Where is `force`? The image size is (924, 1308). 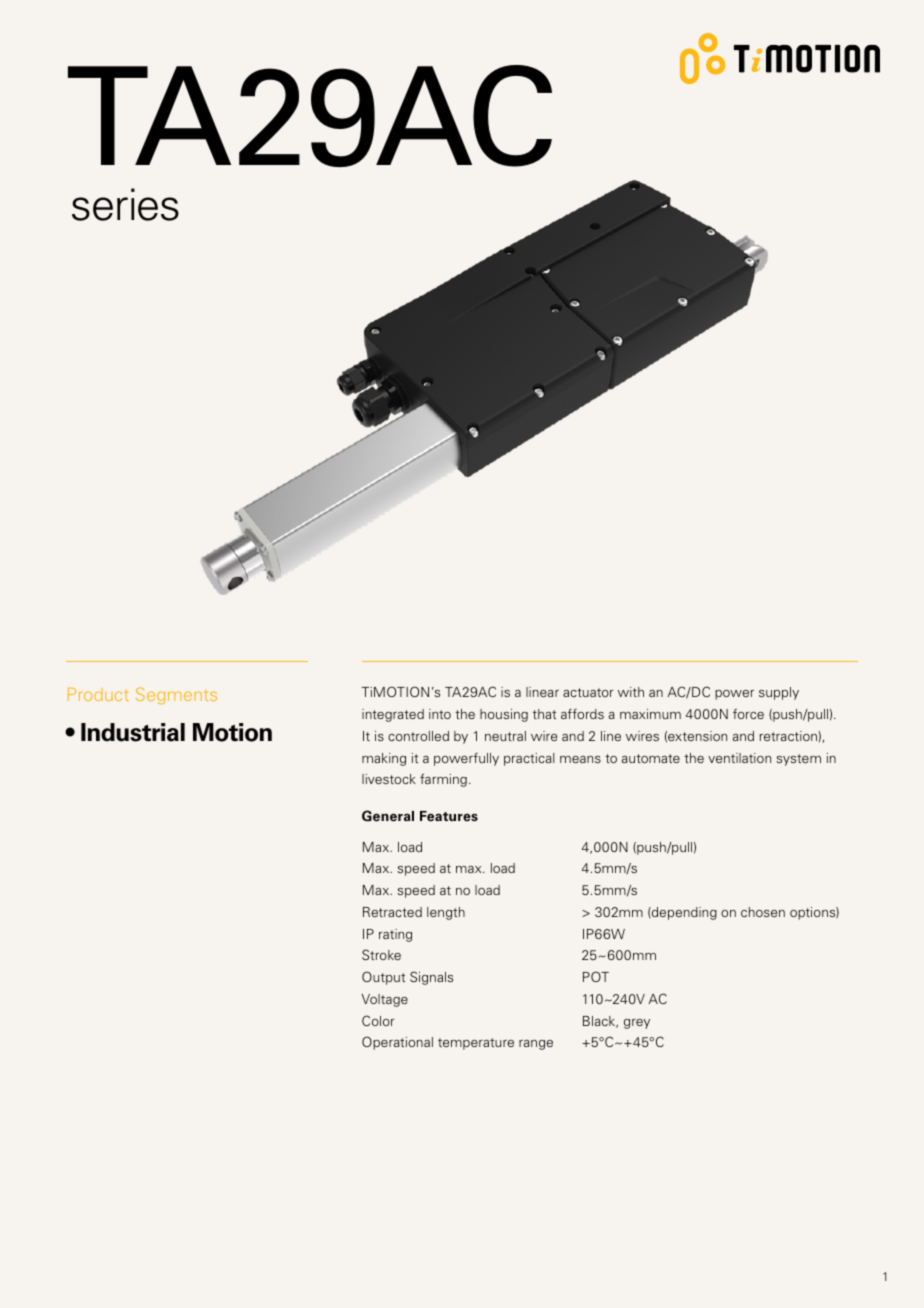
force is located at coordinates (748, 714).
